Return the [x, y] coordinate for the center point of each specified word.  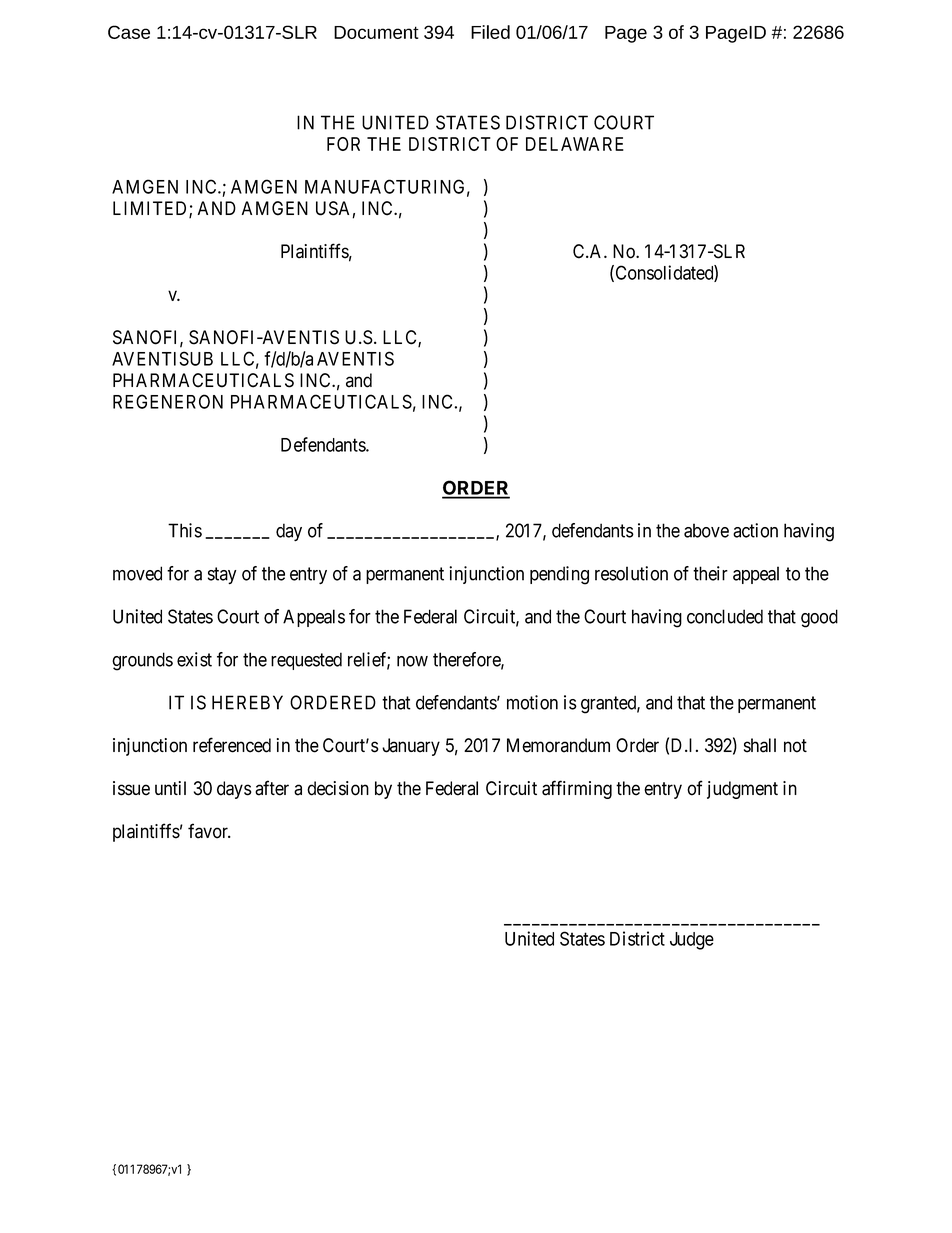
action [755, 530]
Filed [490, 32]
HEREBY [247, 702]
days [234, 790]
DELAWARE [575, 144]
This [185, 530]
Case [129, 32]
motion [532, 702]
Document [376, 32]
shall [760, 745]
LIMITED [151, 209]
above [706, 530]
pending [559, 575]
